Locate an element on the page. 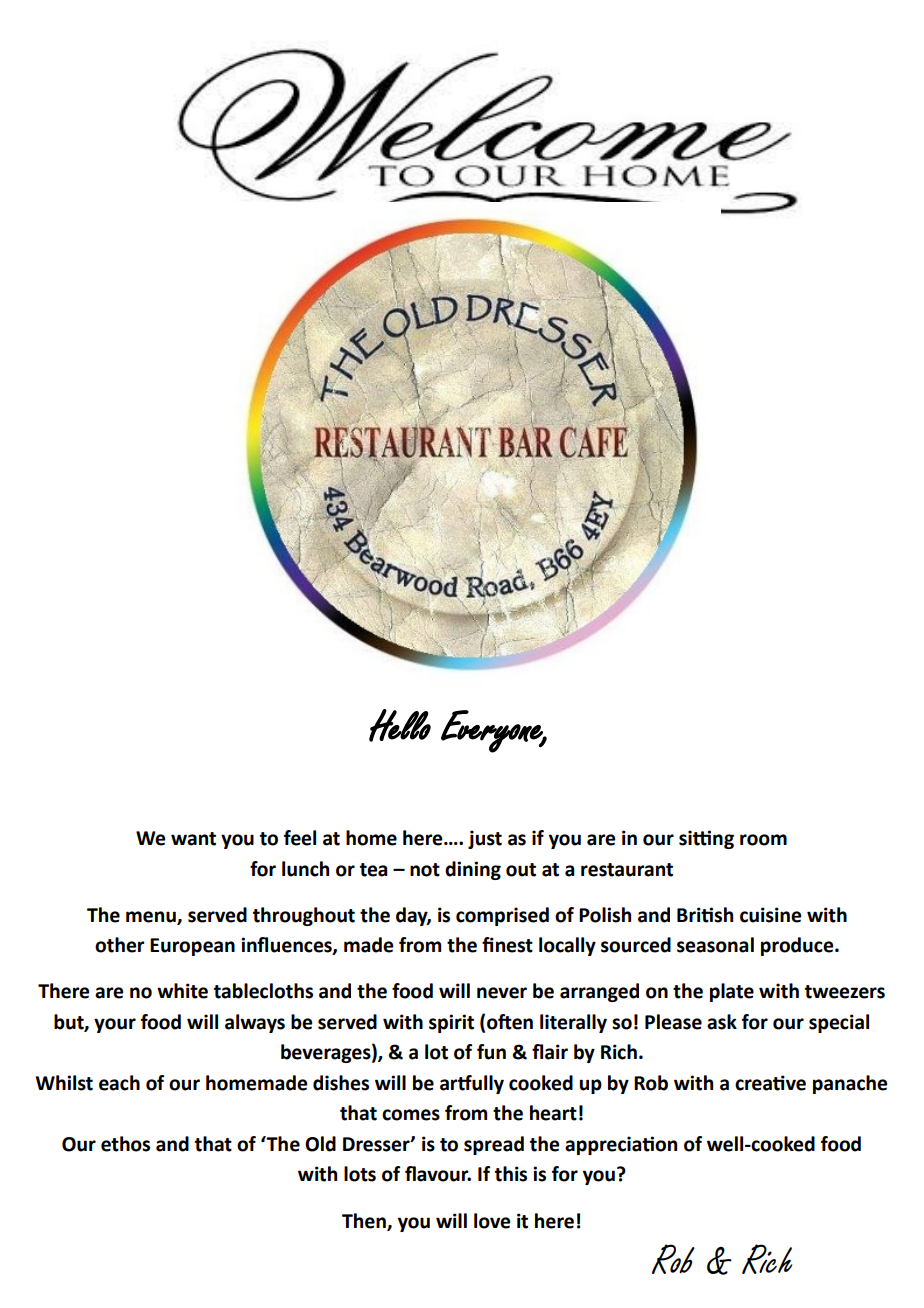 This image has height=1308, width=924. Hello is located at coordinates (400, 725).
